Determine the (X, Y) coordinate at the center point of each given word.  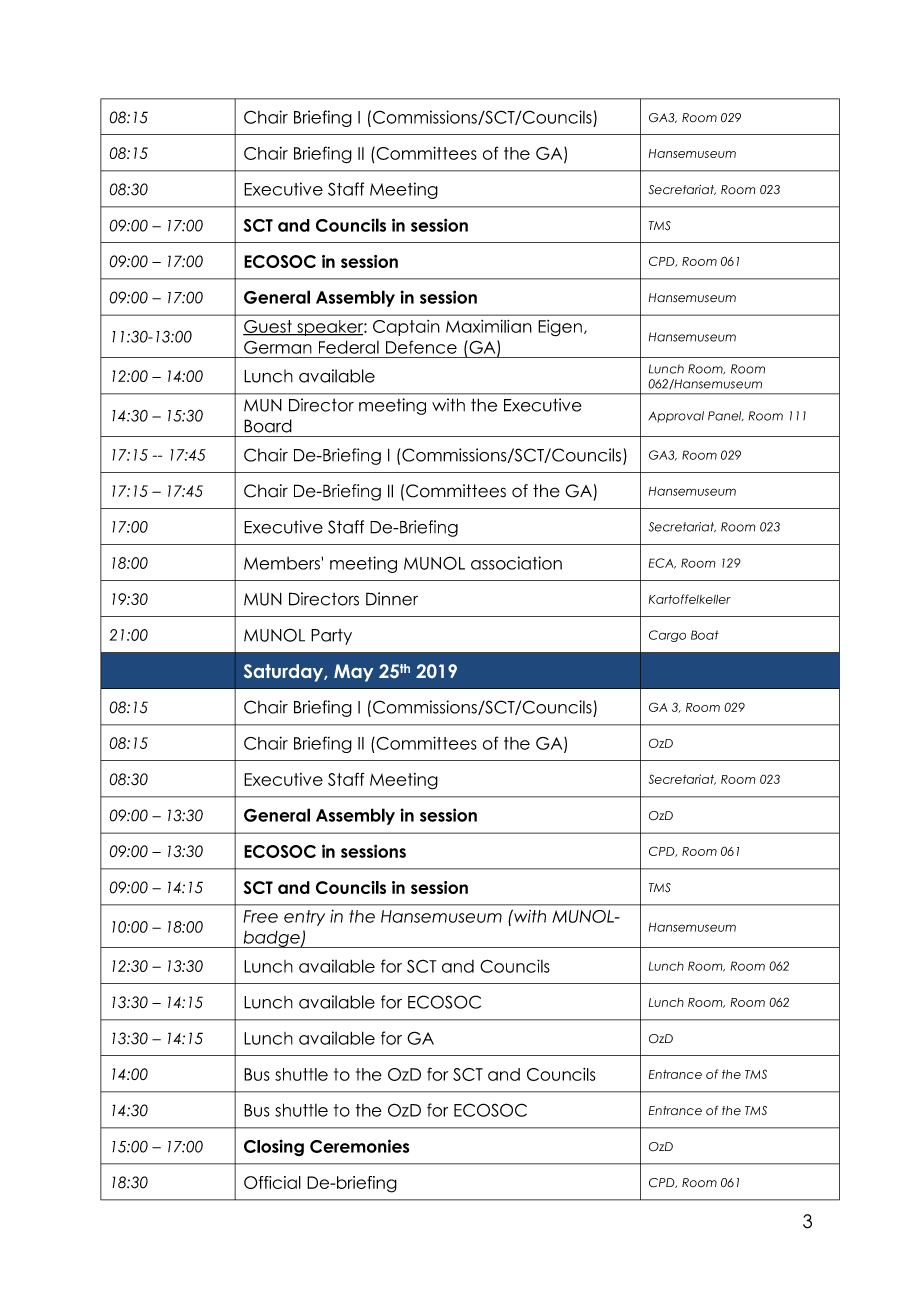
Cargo (667, 636)
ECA (662, 563)
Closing (274, 1148)
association (516, 563)
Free (260, 916)
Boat (705, 635)
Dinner (392, 599)
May (353, 673)
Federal (349, 347)
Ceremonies (359, 1146)
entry (304, 918)
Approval (676, 417)
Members (283, 563)
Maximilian (489, 326)
